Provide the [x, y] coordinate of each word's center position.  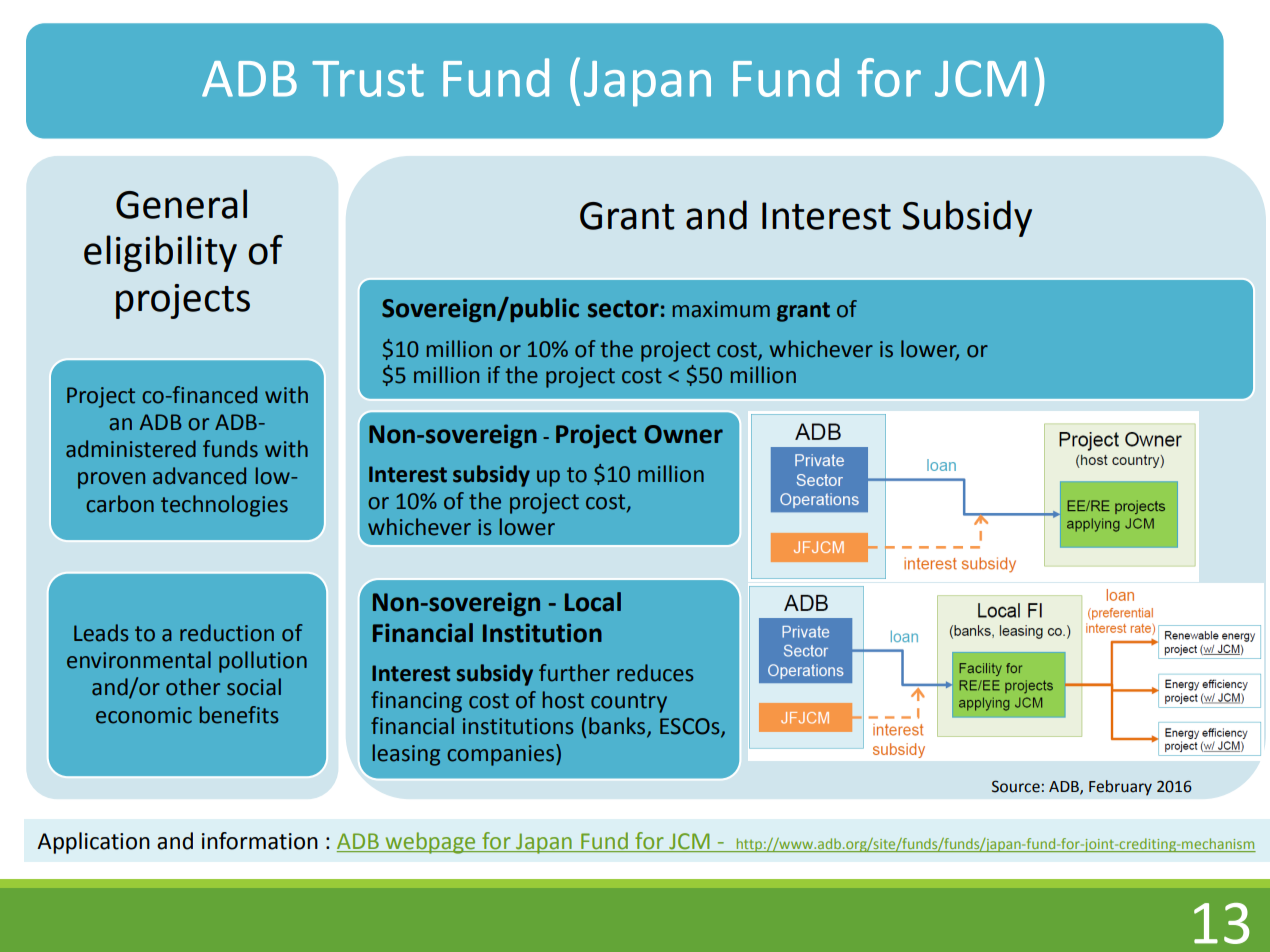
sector [623, 309]
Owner [683, 434]
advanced [199, 476]
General [181, 204]
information [260, 841]
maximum [721, 309]
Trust [368, 79]
